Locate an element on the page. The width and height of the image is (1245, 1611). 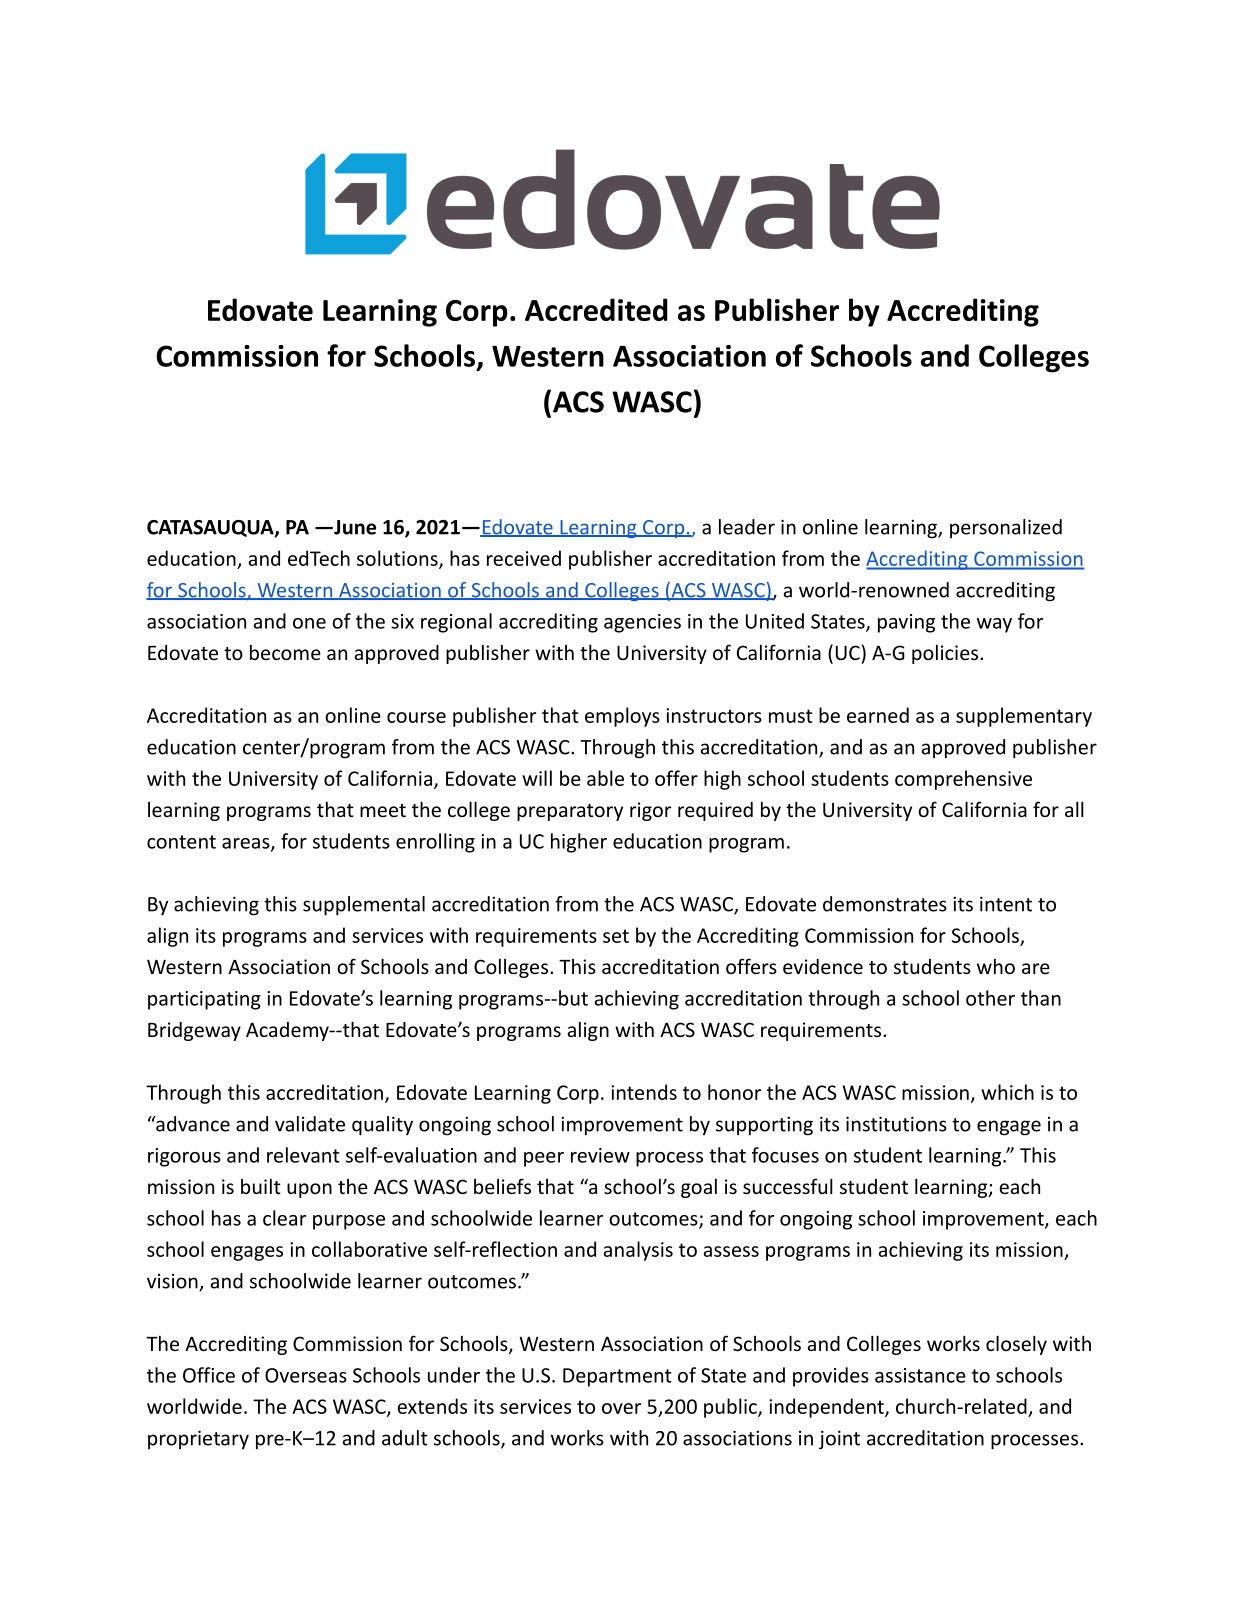
review is located at coordinates (600, 1155).
